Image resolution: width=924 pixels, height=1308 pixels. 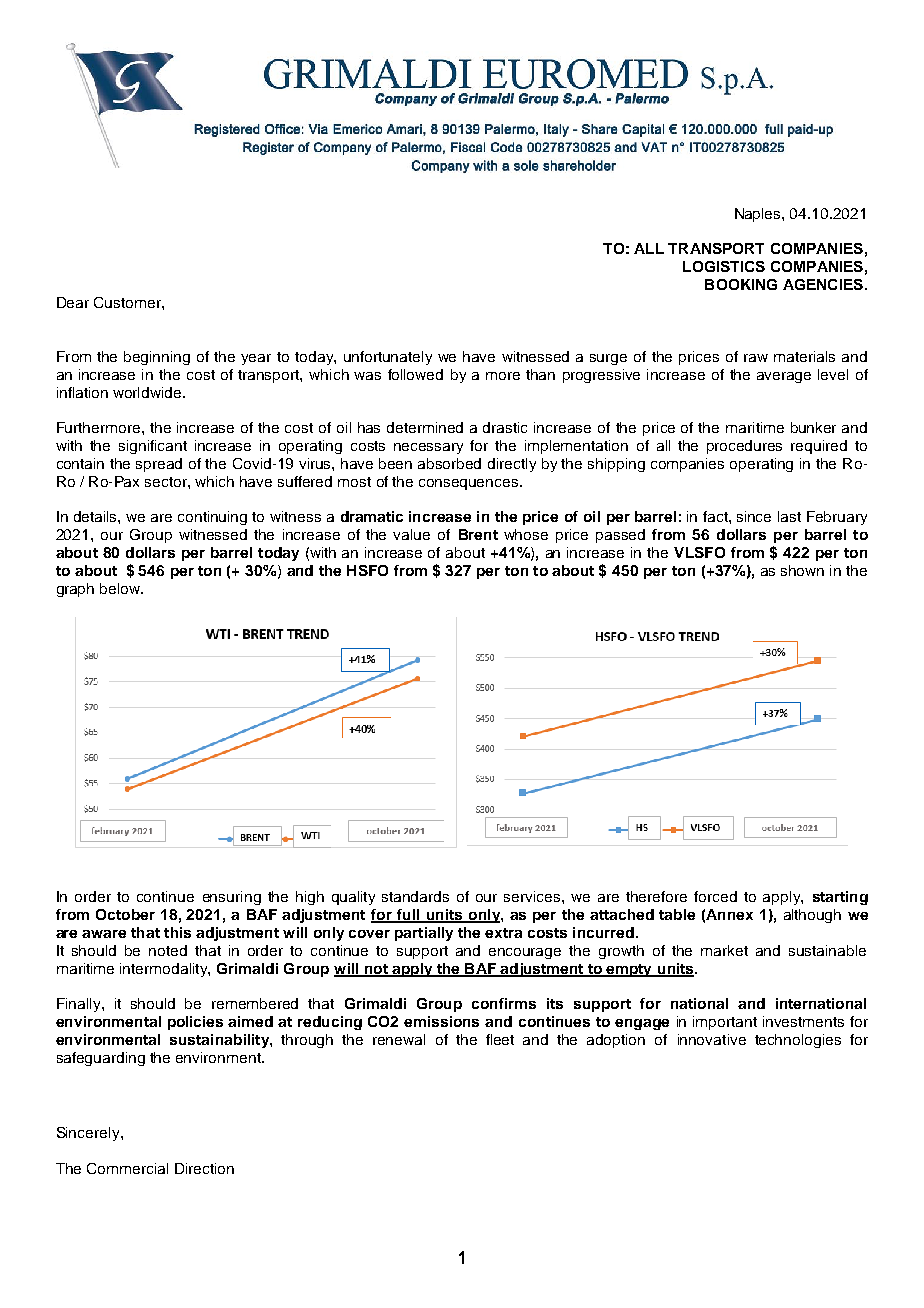 What do you see at coordinates (127, 1168) in the page?
I see `Commercial` at bounding box center [127, 1168].
